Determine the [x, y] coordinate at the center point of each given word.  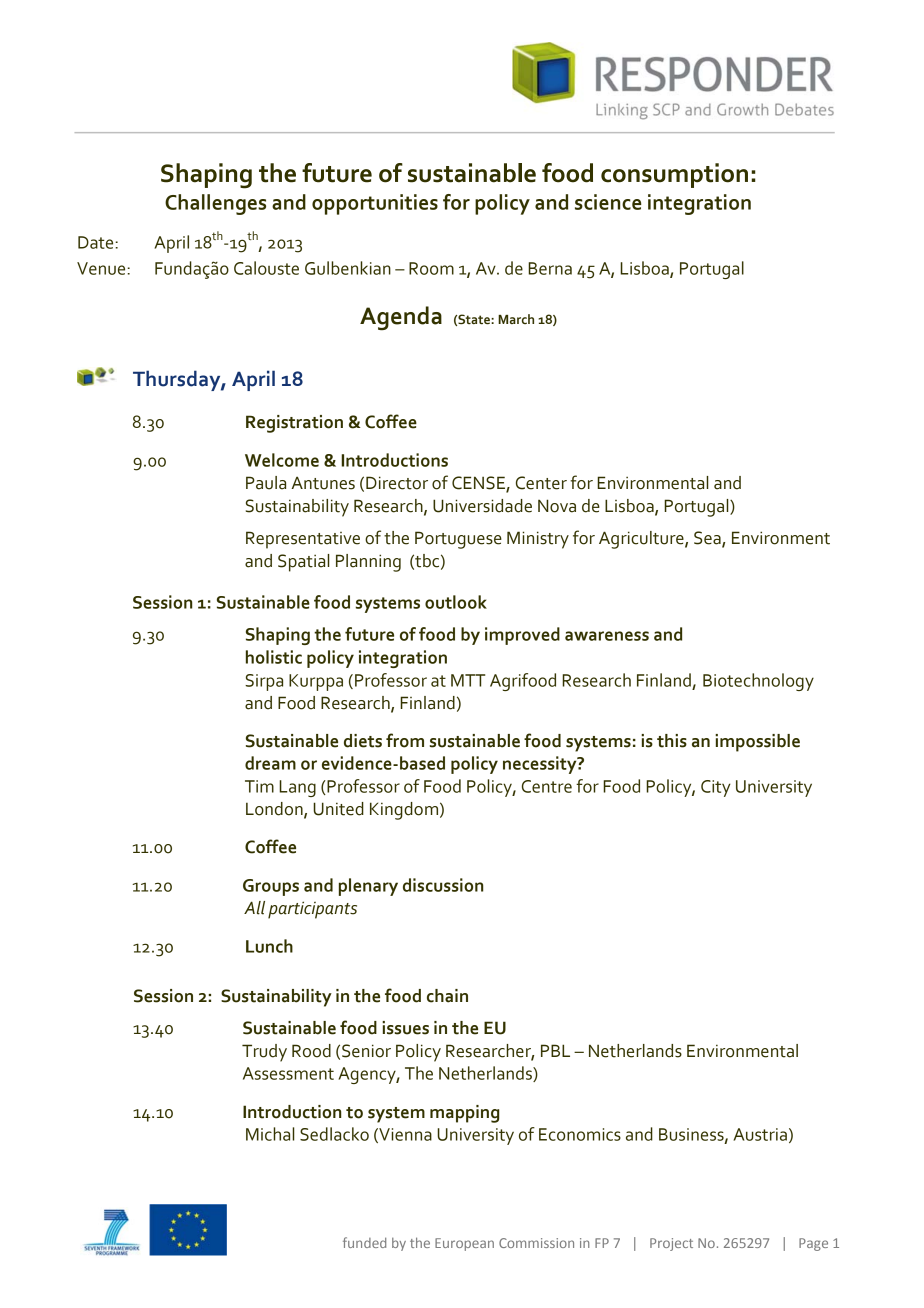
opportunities [375, 204]
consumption [674, 175]
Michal [270, 1134]
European [464, 1244]
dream [270, 763]
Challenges [215, 204]
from [405, 740]
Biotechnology [758, 682]
